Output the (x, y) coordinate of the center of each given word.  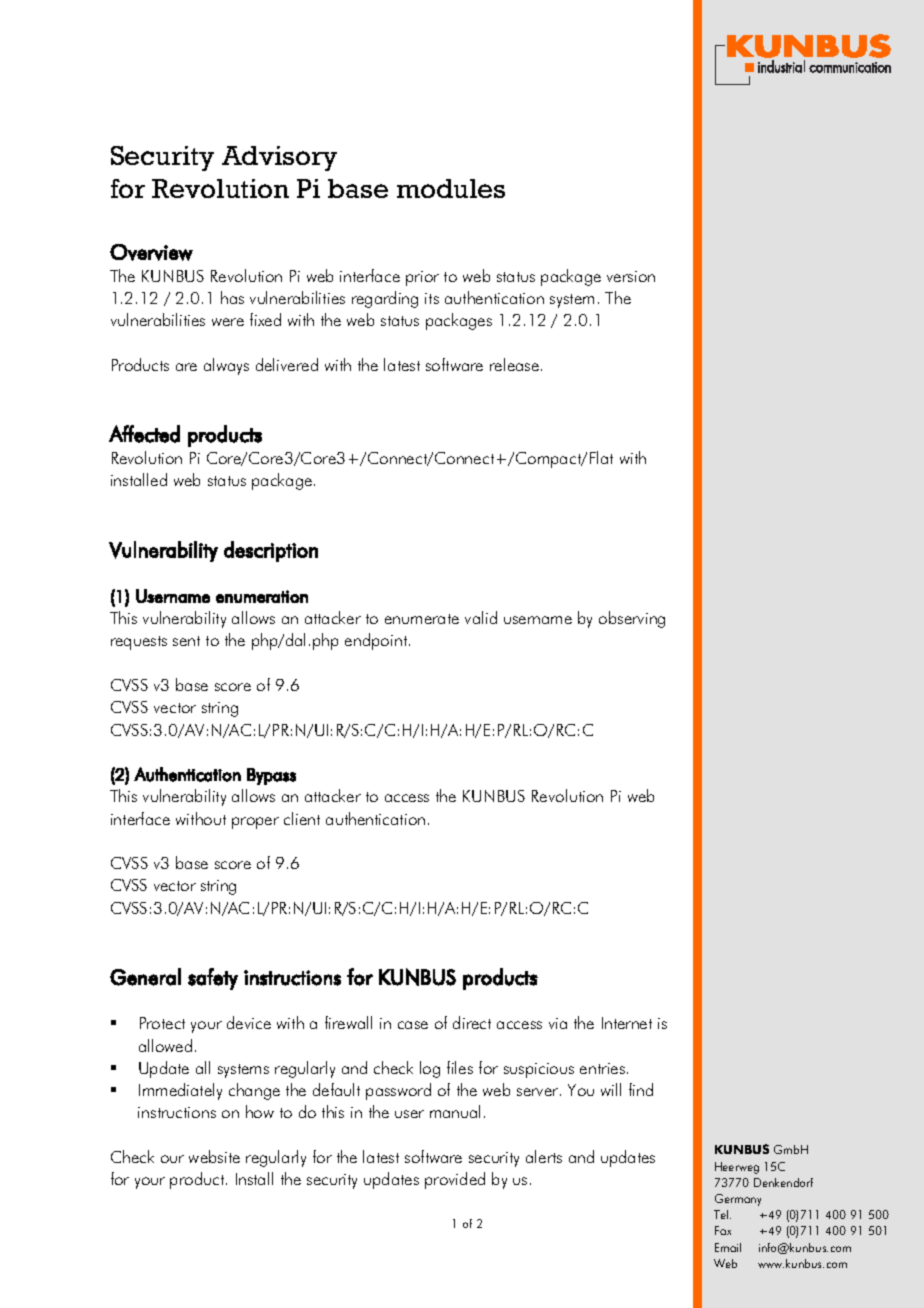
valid (481, 617)
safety (213, 979)
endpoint (377, 641)
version (631, 276)
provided (455, 1180)
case (413, 1025)
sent (186, 641)
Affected (144, 434)
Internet (627, 1023)
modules (451, 188)
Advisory (279, 158)
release (516, 364)
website (214, 1156)
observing (632, 619)
